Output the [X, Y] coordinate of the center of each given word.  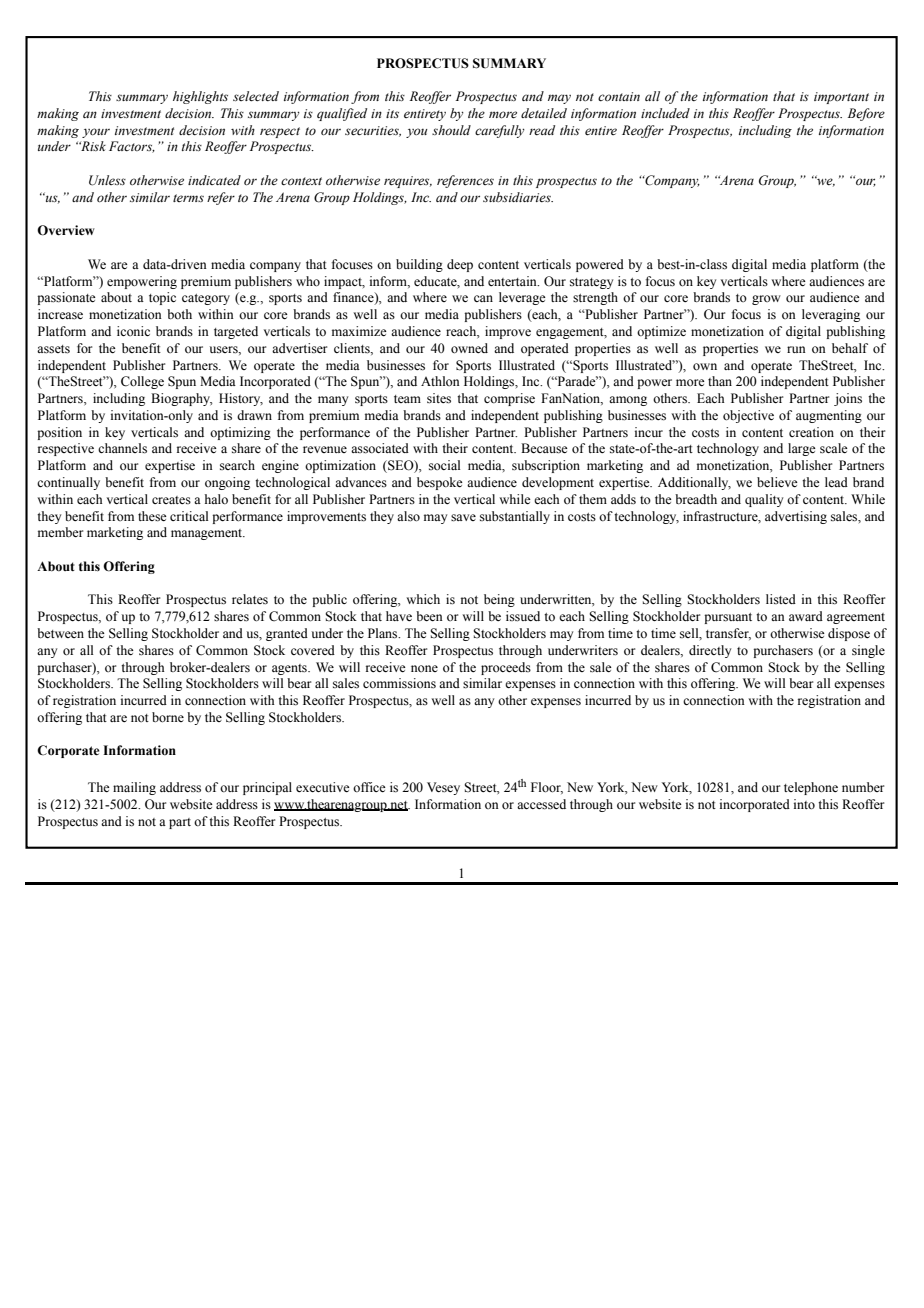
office [369, 787]
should [451, 130]
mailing [134, 788]
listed [781, 599]
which [423, 599]
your [96, 133]
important [841, 98]
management [208, 534]
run [796, 349]
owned [469, 348]
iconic [133, 331]
